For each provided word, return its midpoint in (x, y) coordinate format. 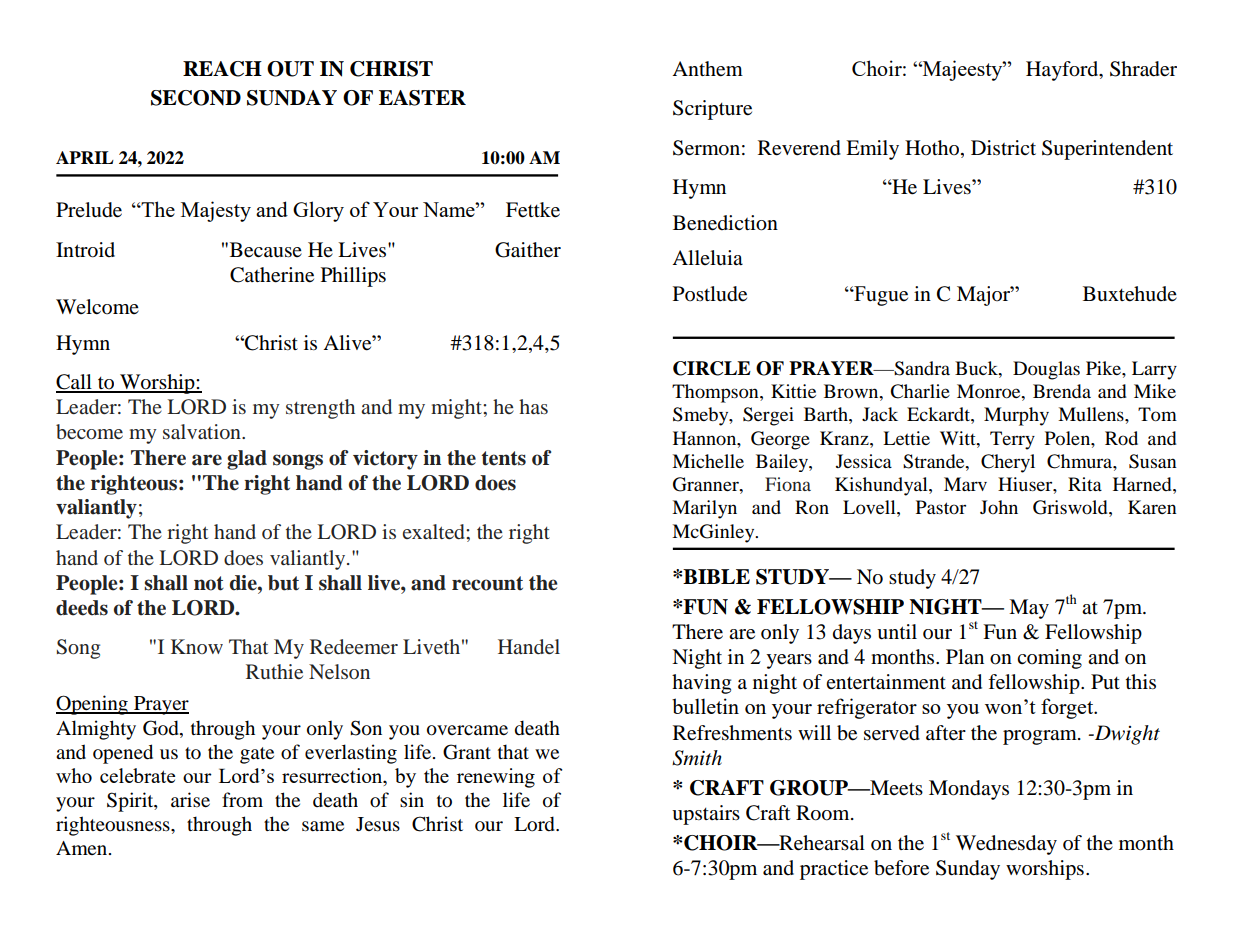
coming (1049, 659)
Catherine (272, 275)
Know (197, 646)
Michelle (708, 461)
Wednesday (1006, 845)
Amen (83, 848)
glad (247, 460)
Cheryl (1008, 463)
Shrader (1143, 69)
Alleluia (707, 258)
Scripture (712, 110)
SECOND (196, 98)
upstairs (706, 815)
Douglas (1046, 370)
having (701, 684)
